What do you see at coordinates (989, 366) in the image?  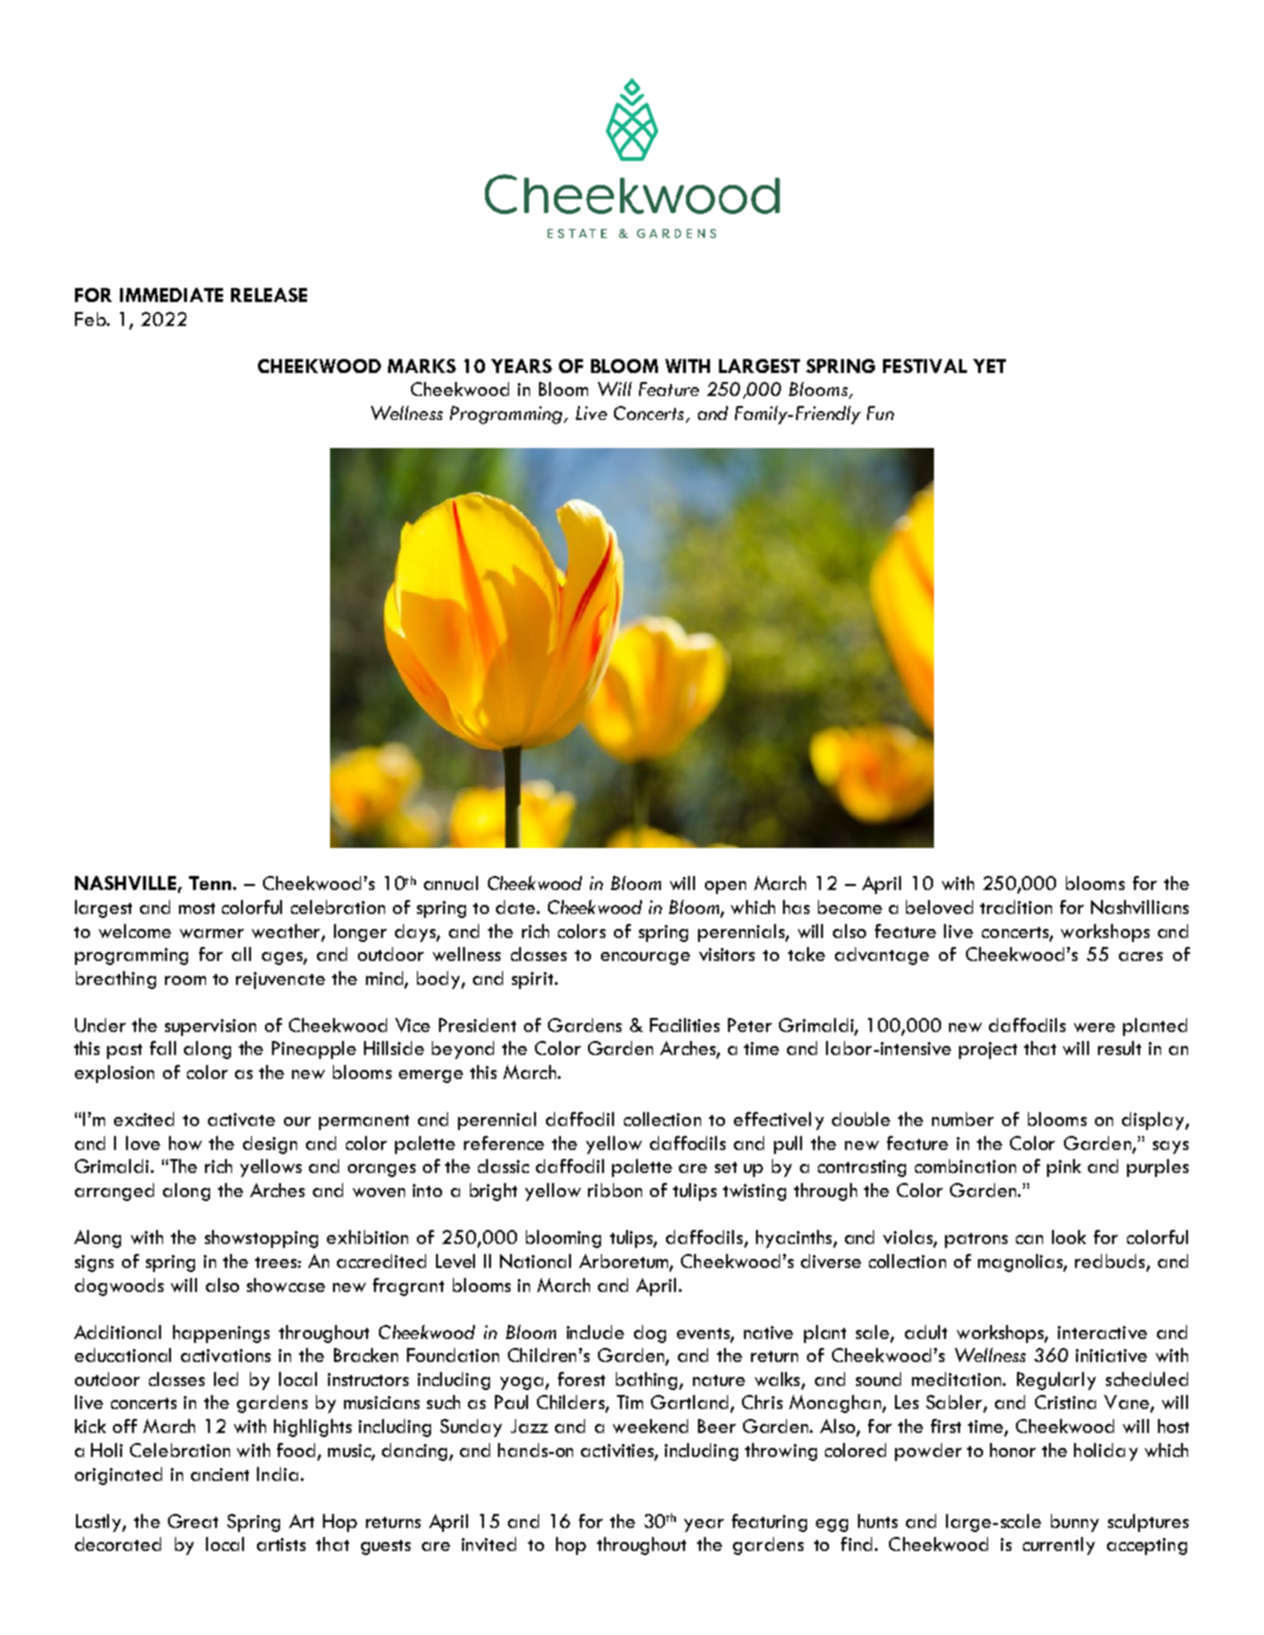 I see `YET` at bounding box center [989, 366].
